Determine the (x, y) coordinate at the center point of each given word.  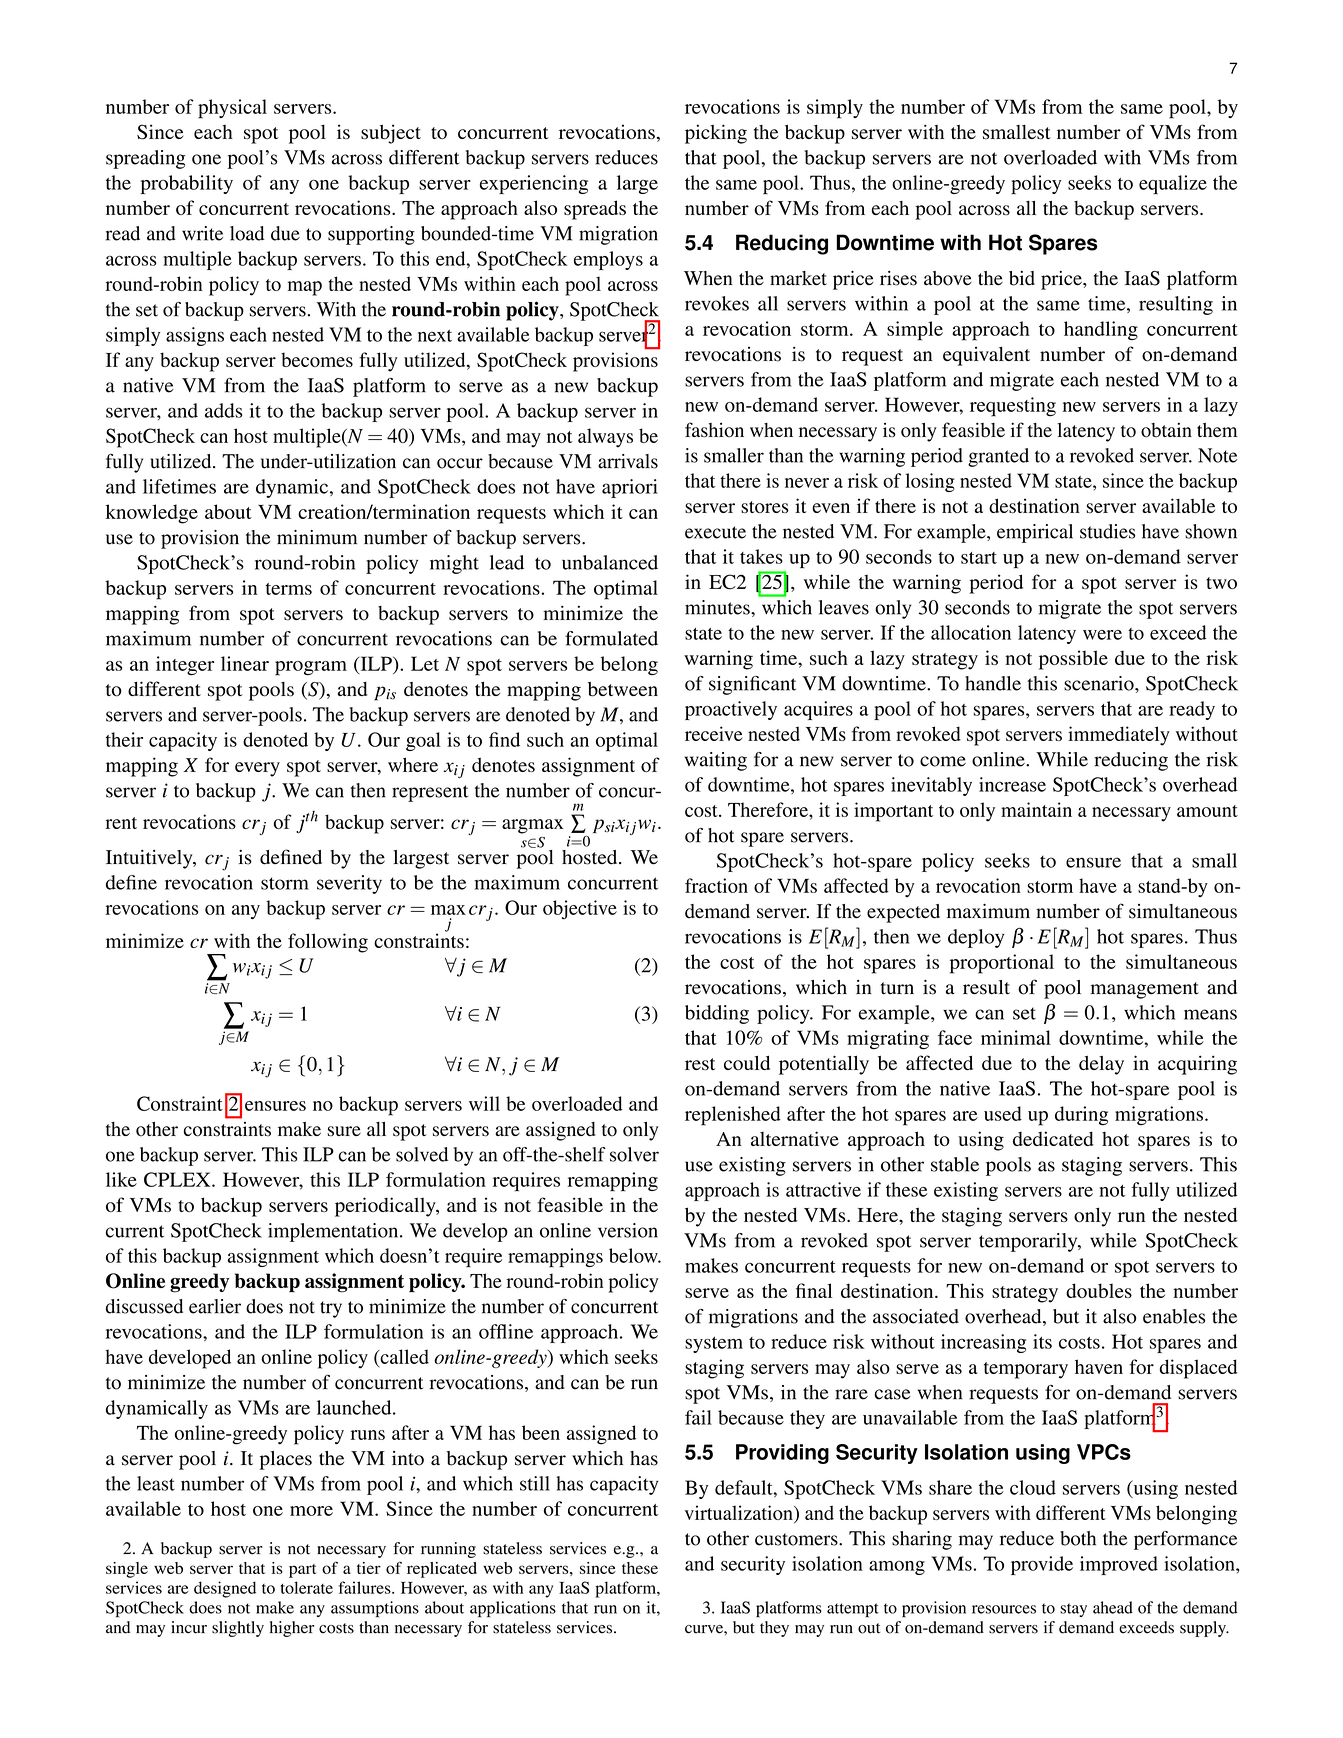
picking (716, 134)
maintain (1036, 809)
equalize (1173, 184)
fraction (716, 885)
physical (232, 109)
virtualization (740, 1514)
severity (349, 884)
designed (225, 1589)
